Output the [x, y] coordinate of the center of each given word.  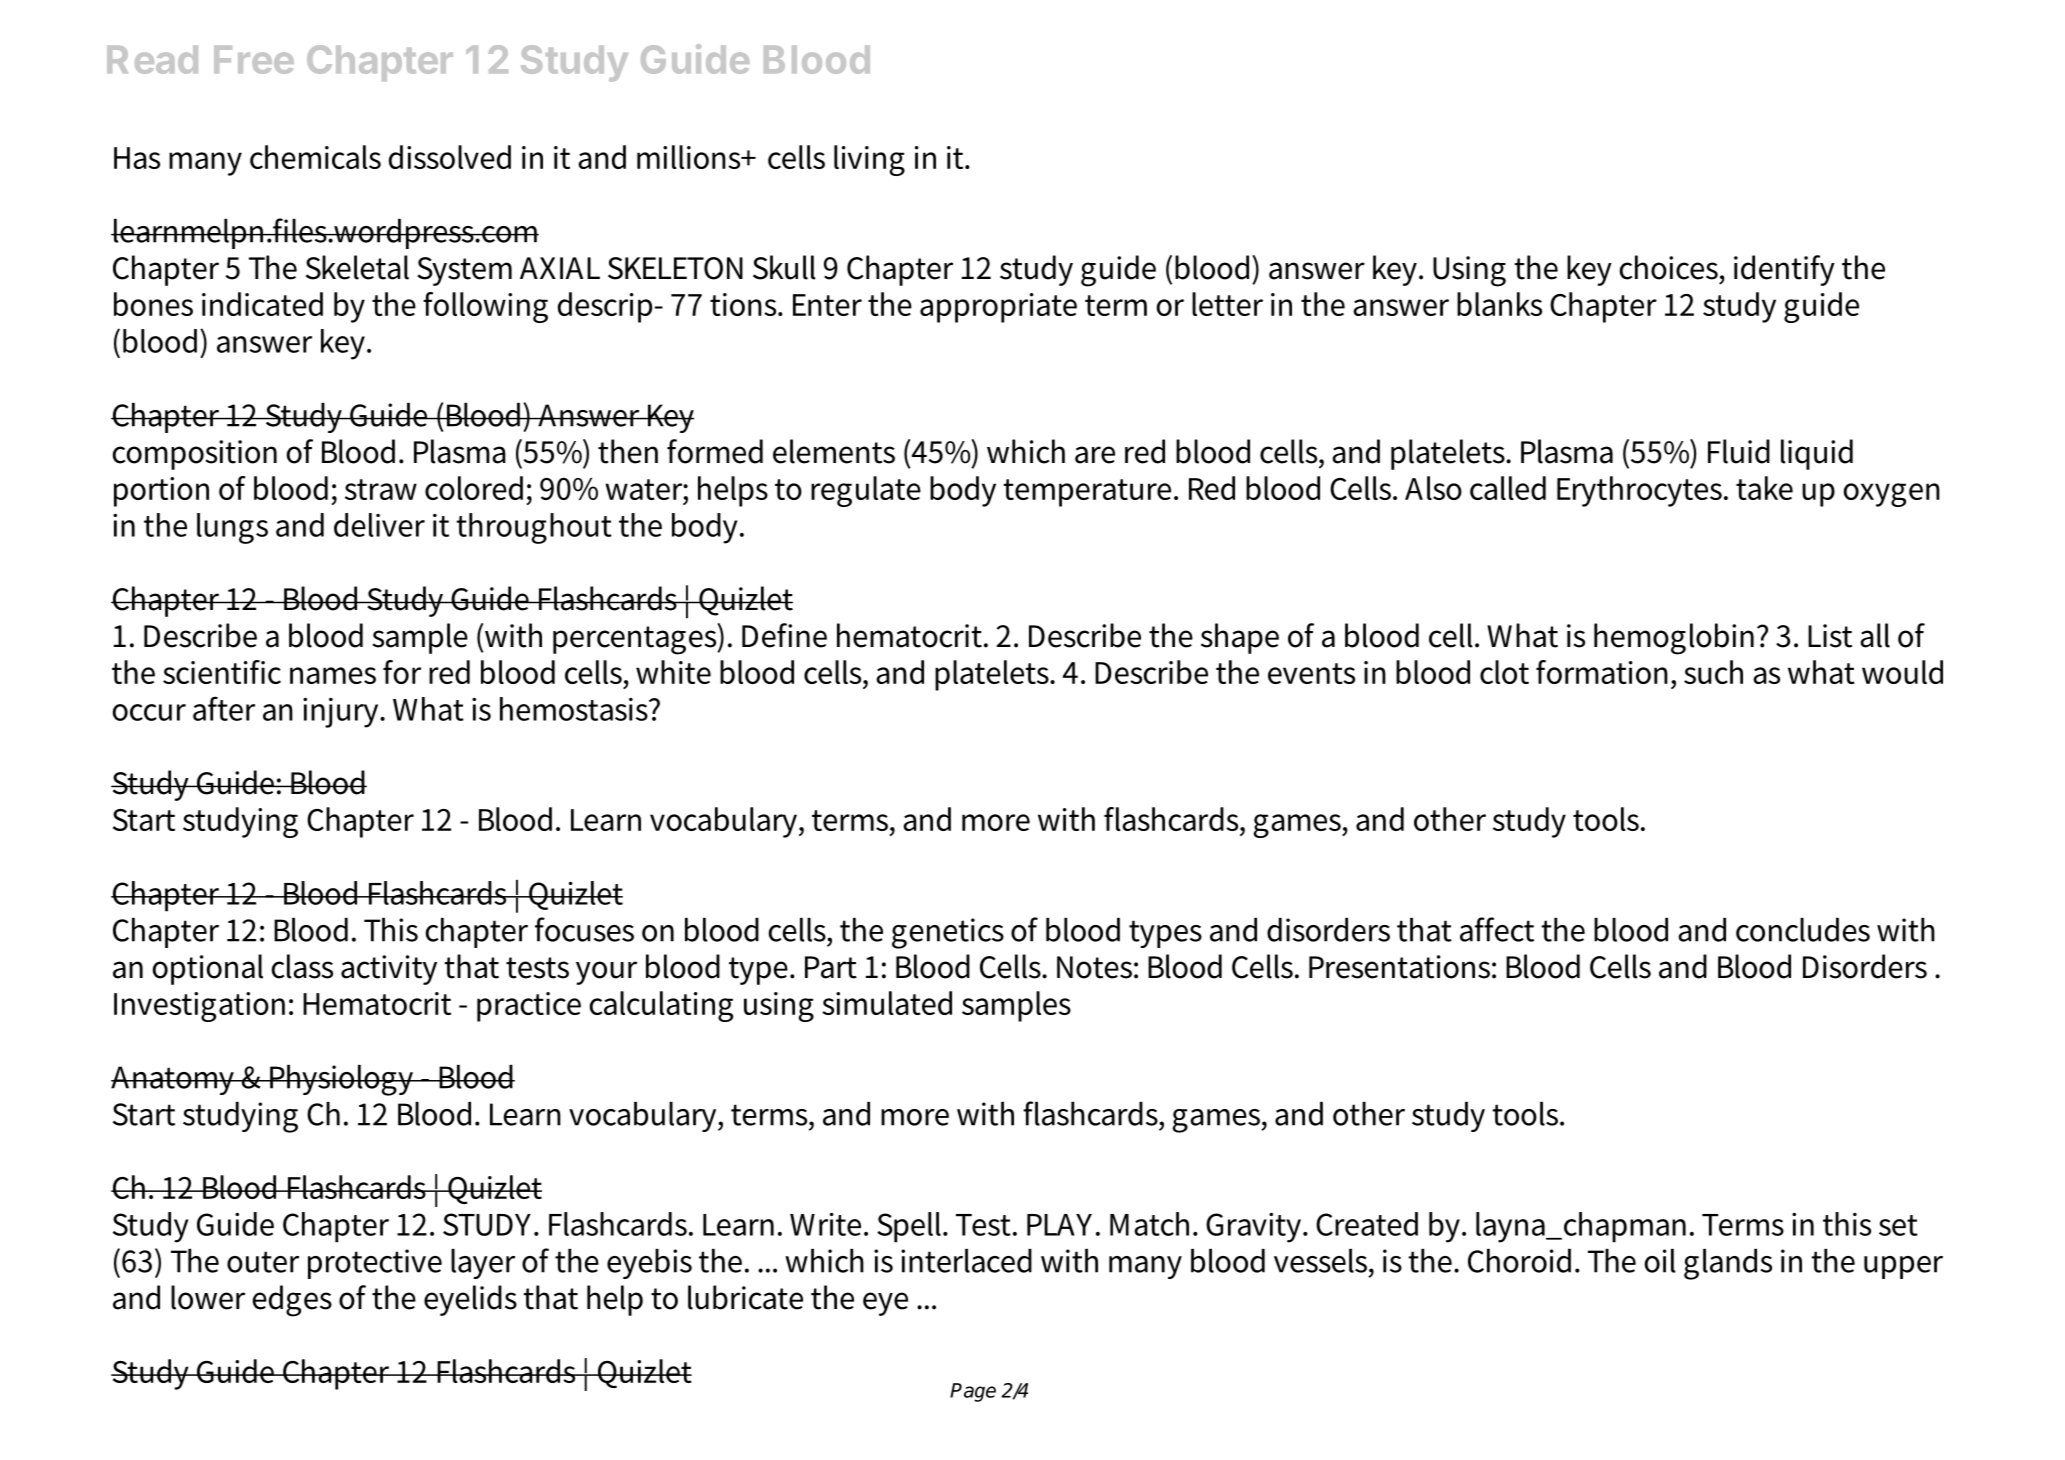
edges [292, 1301]
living [869, 160]
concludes [1803, 930]
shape [1240, 638]
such [1713, 672]
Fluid [1739, 451]
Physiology [342, 1080]
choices [1670, 267]
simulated [887, 1003]
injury [342, 712]
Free [254, 60]
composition [195, 455]
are [1095, 455]
